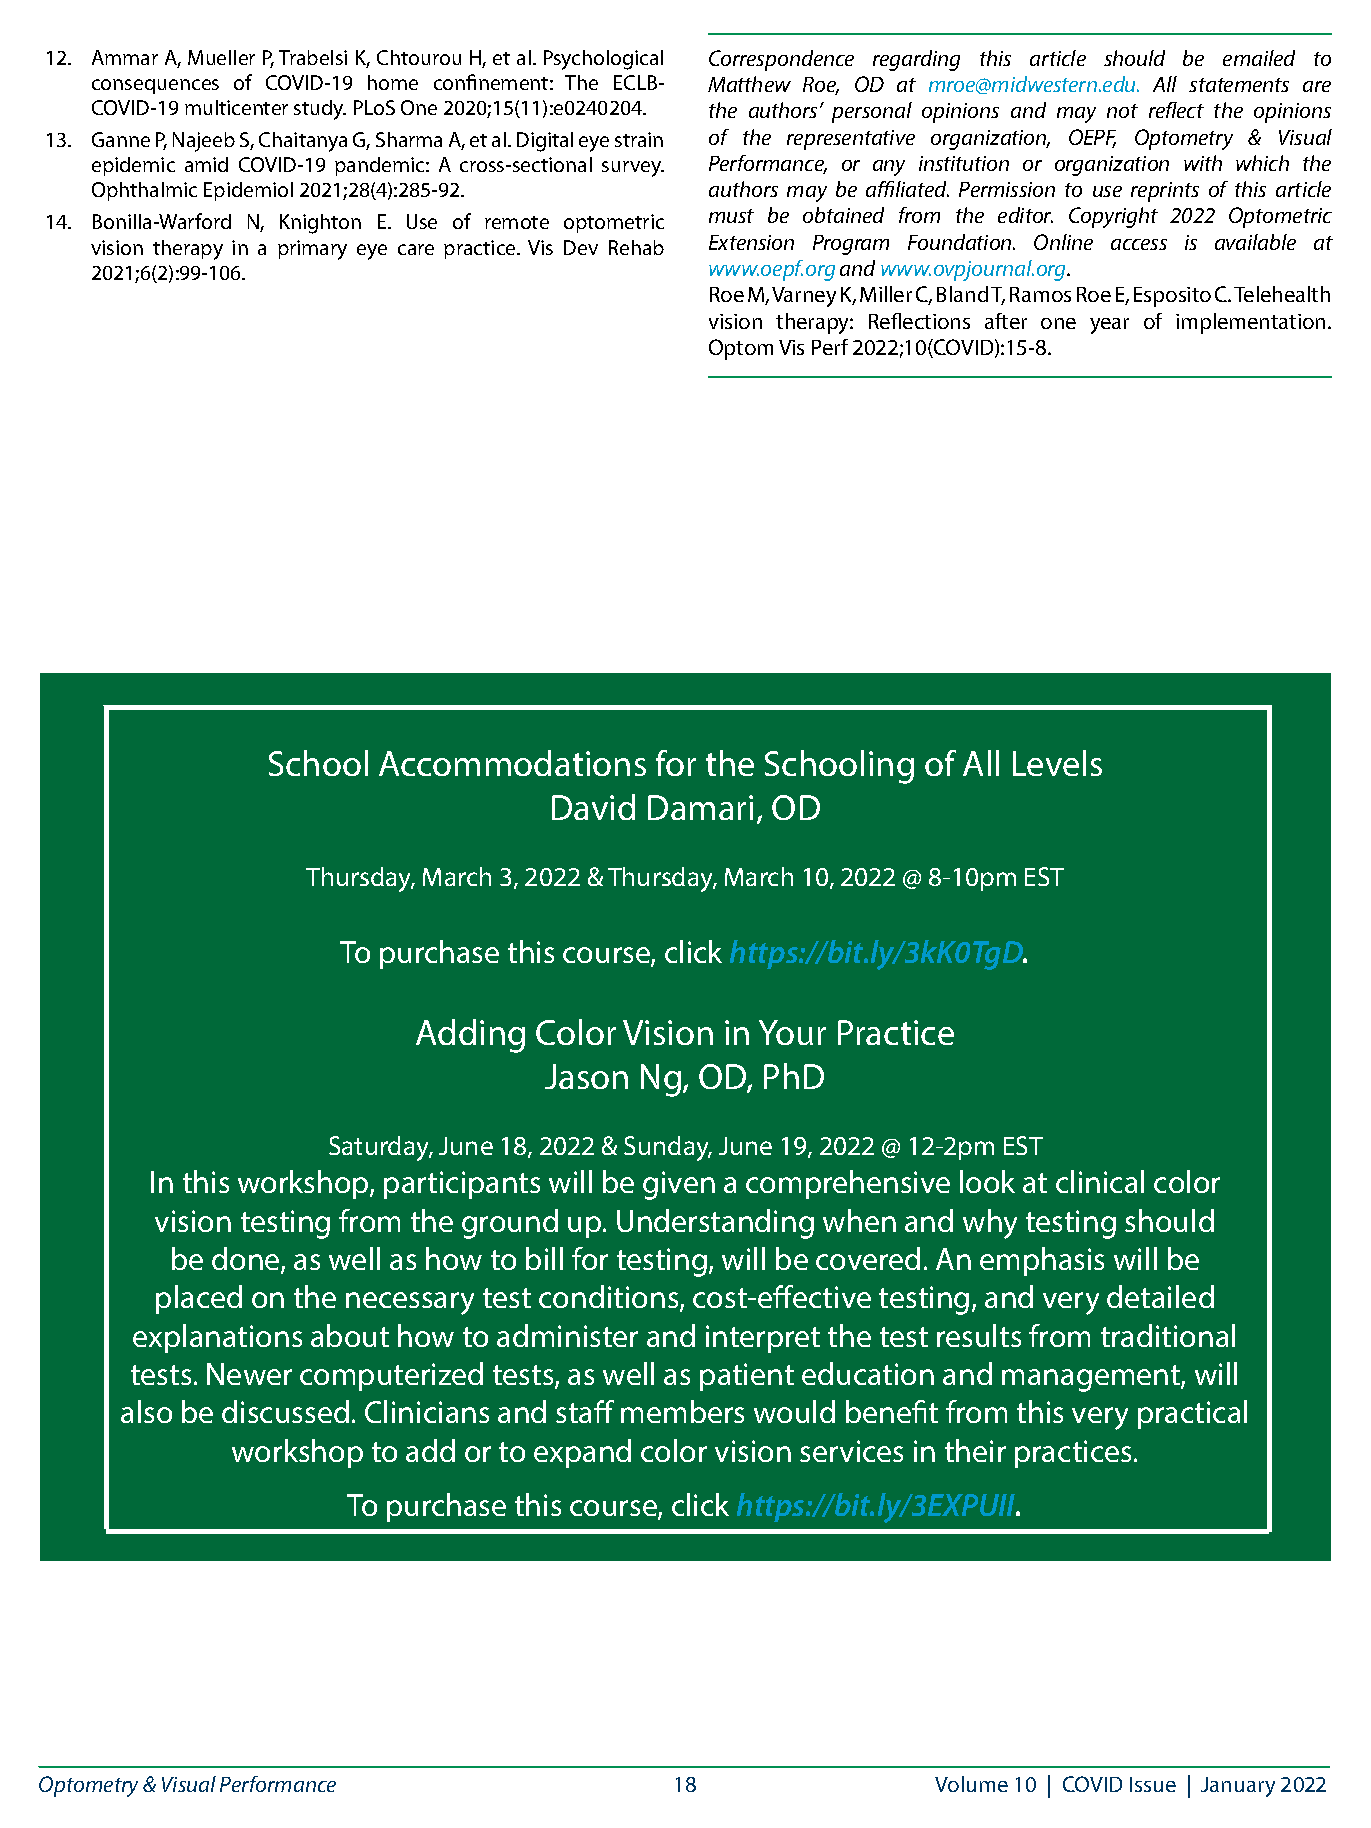 This page has width=1371, height=1828. I want to click on given, so click(679, 1185).
